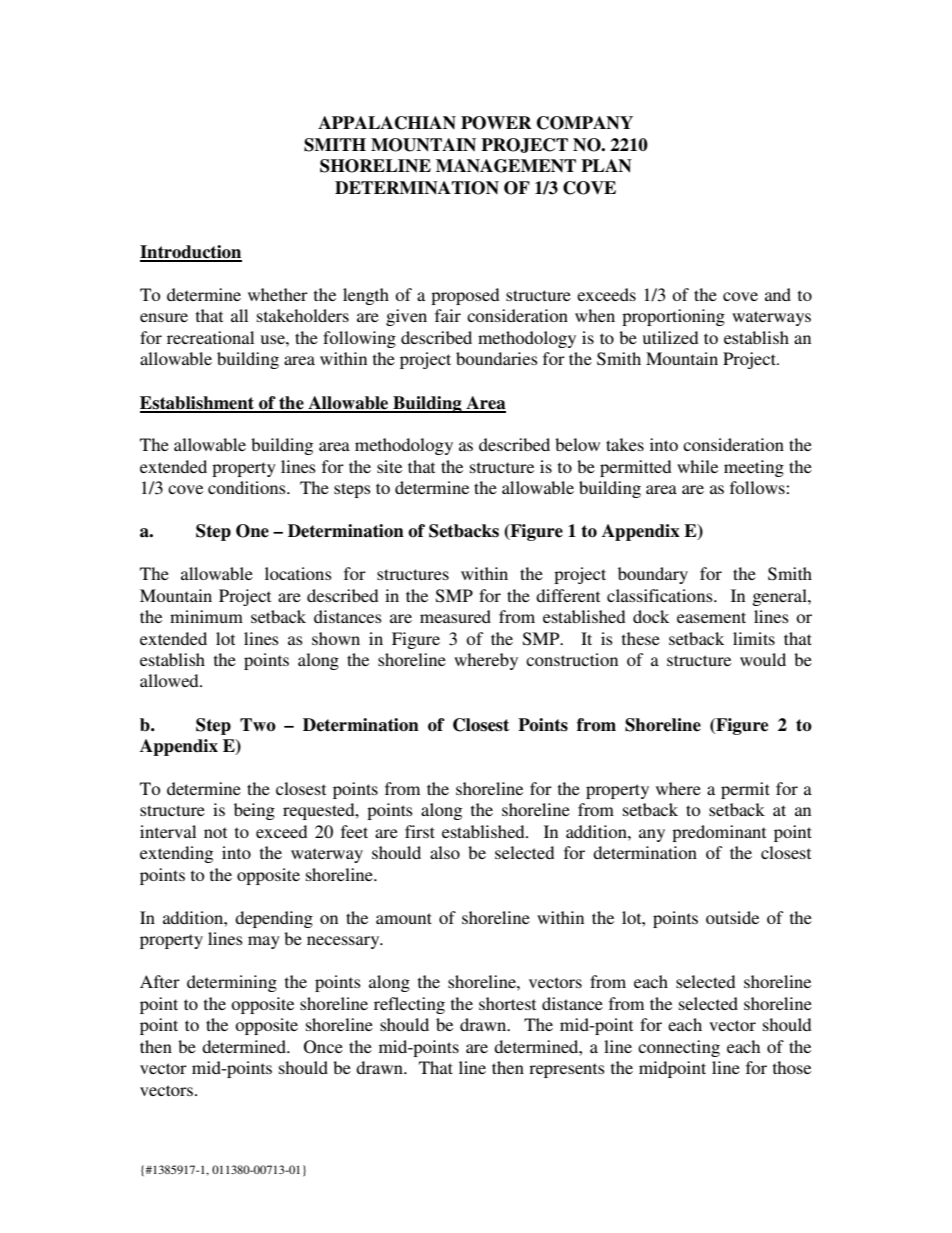 This image has height=1233, width=952. What do you see at coordinates (506, 166) in the image?
I see `MANAGEMENT` at bounding box center [506, 166].
